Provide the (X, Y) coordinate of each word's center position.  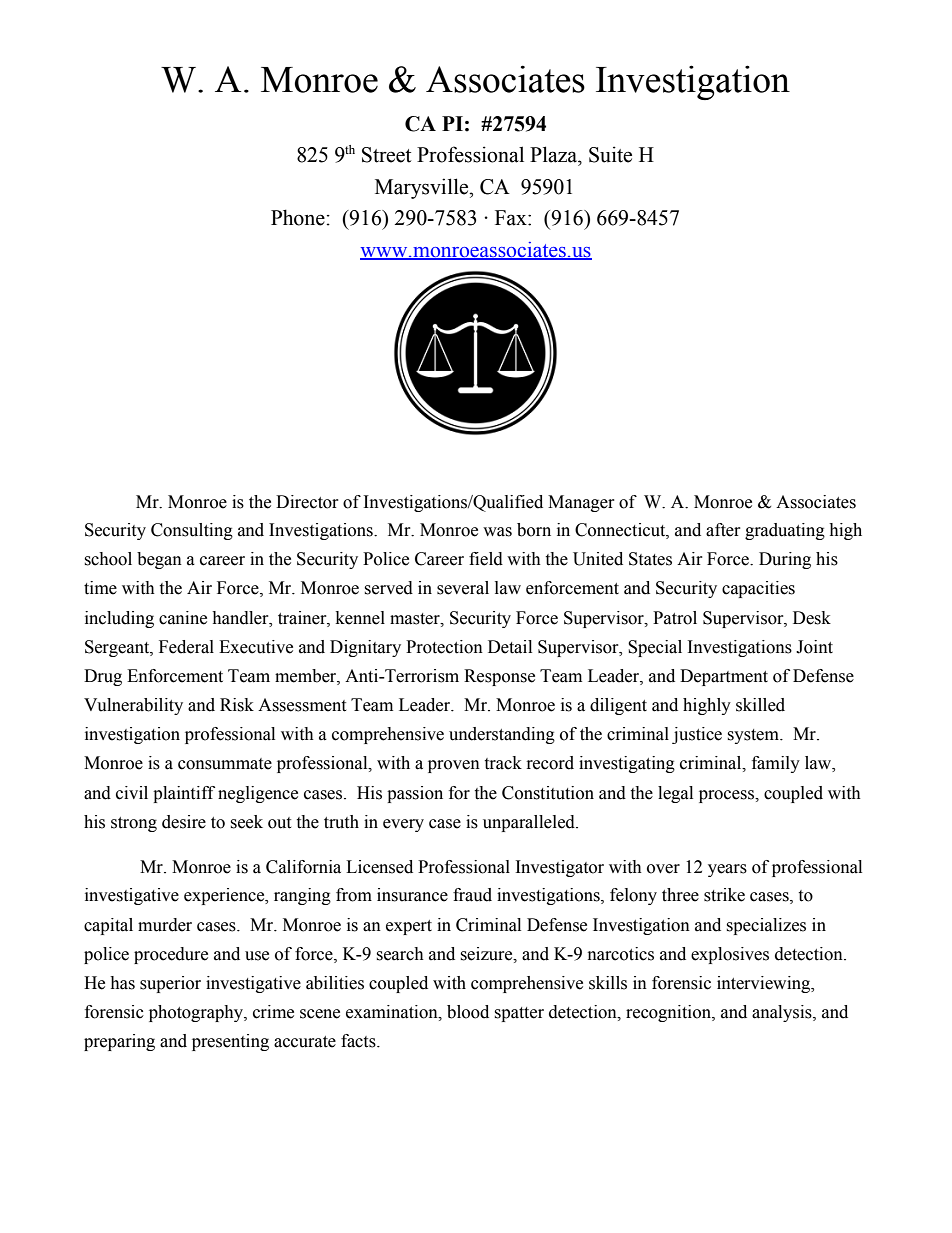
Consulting (192, 531)
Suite (610, 154)
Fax (512, 218)
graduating (785, 531)
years (727, 870)
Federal (186, 647)
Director (307, 502)
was (497, 532)
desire (184, 822)
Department (724, 677)
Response (499, 677)
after (723, 530)
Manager (581, 503)
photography (197, 1013)
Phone (298, 217)
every (403, 825)
